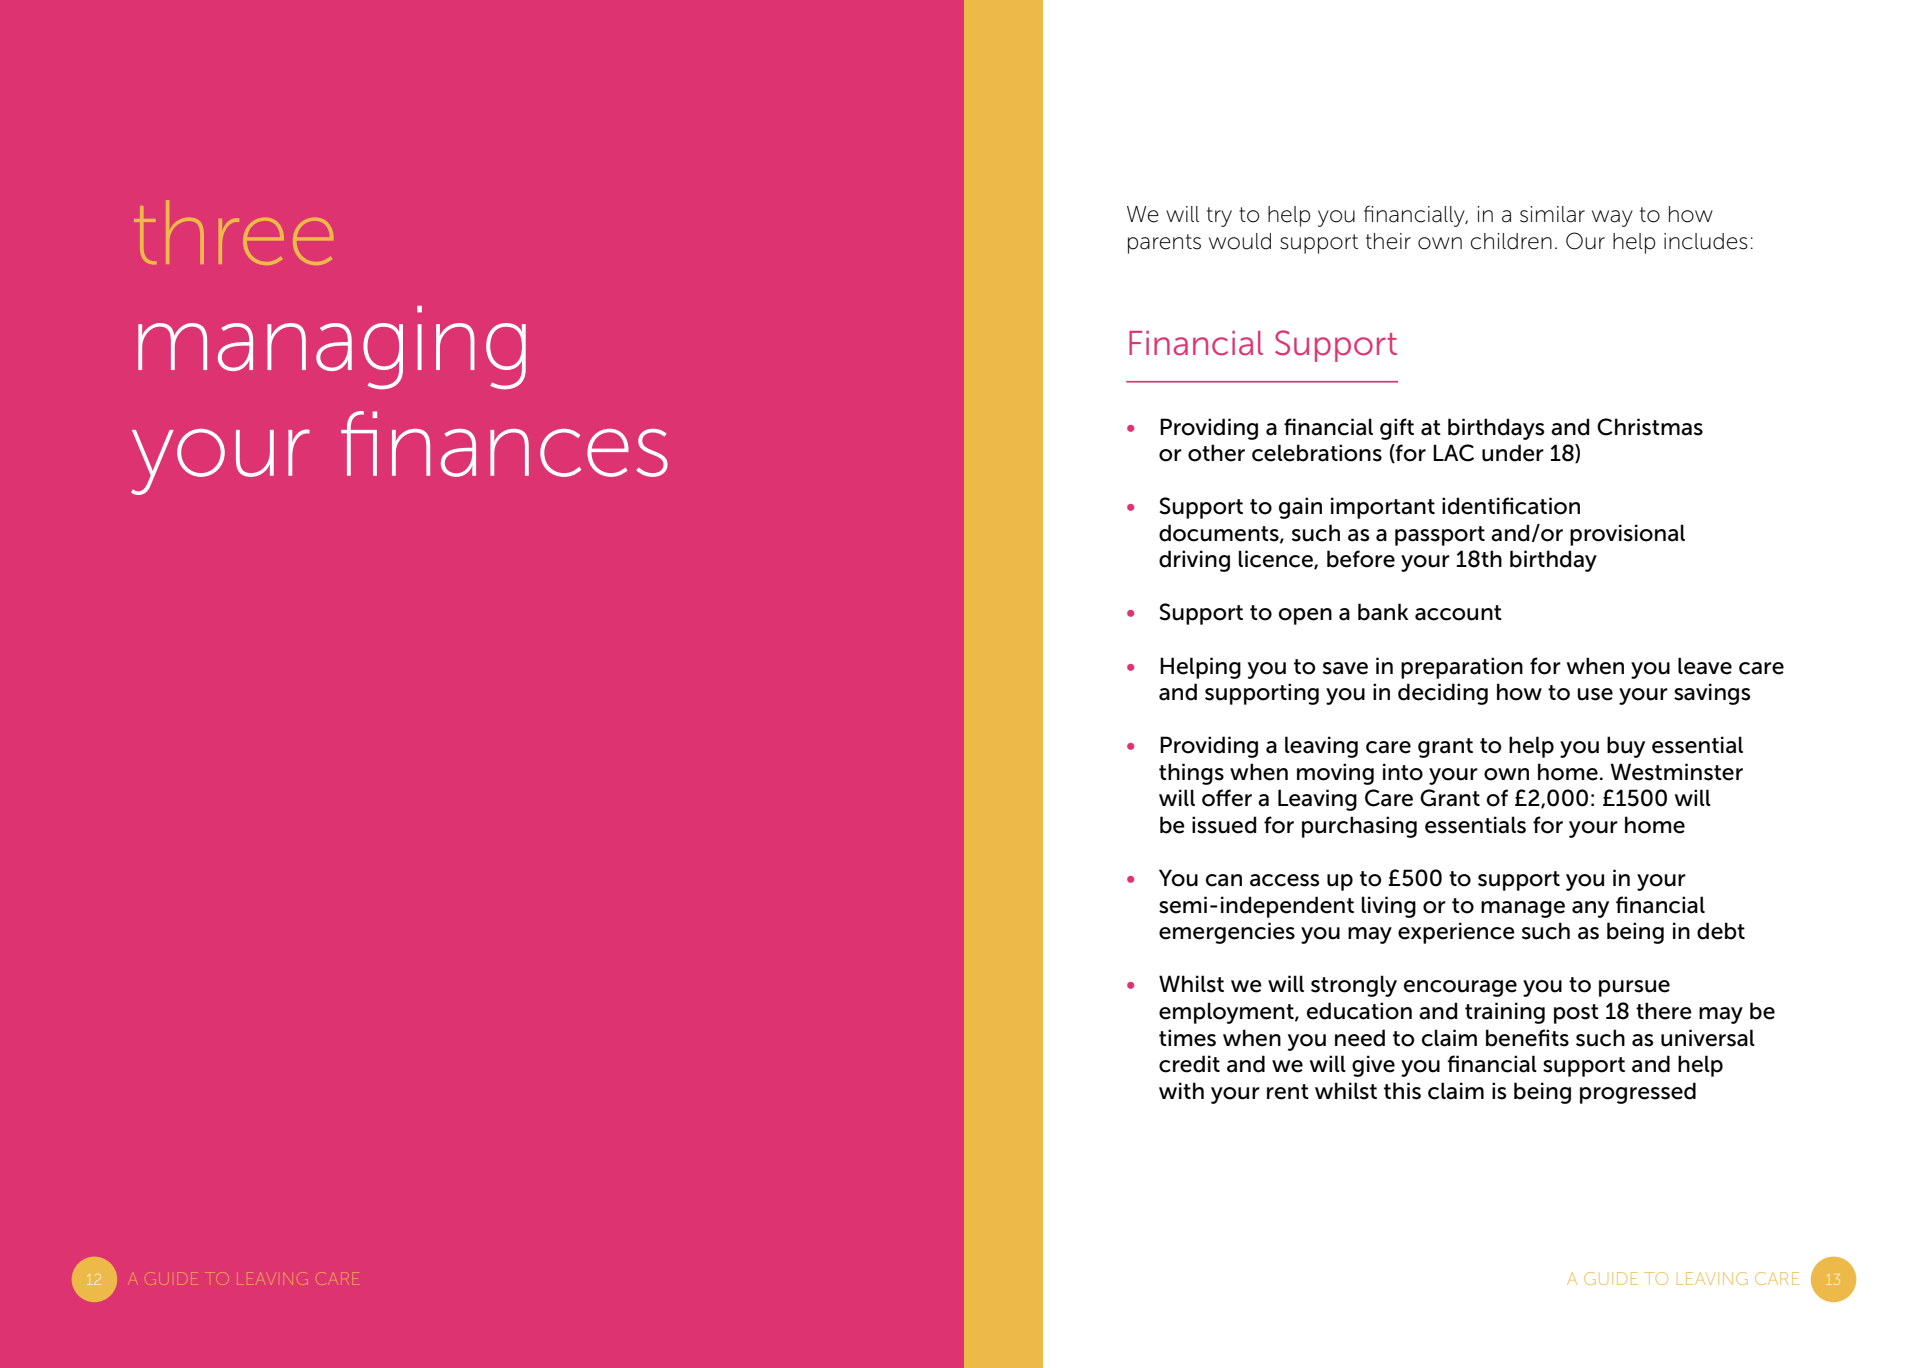  Describe the element at coordinates (1181, 1090) in the screenshot. I see `with` at that location.
